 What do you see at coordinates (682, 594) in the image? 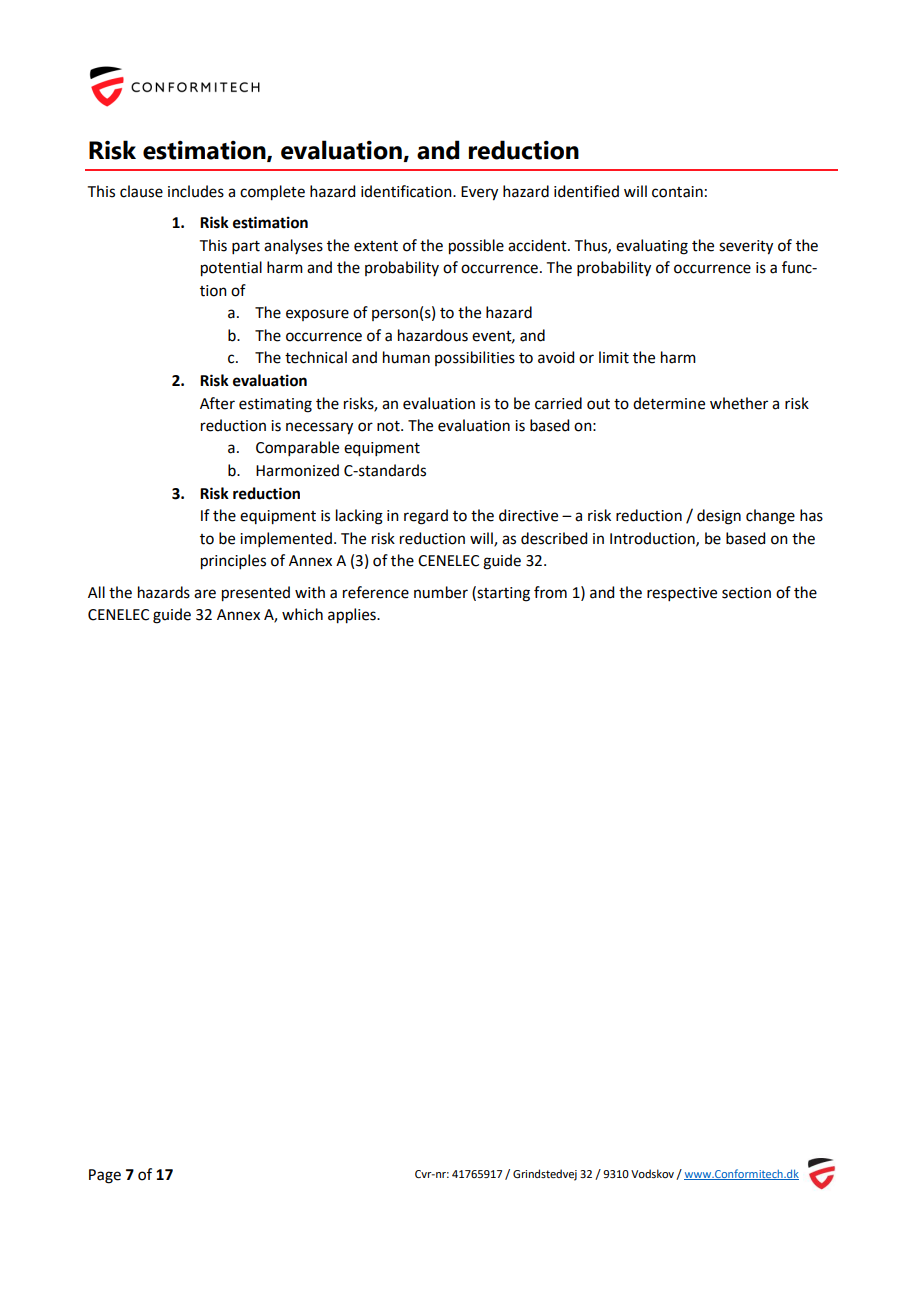
I see `respective` at bounding box center [682, 594].
